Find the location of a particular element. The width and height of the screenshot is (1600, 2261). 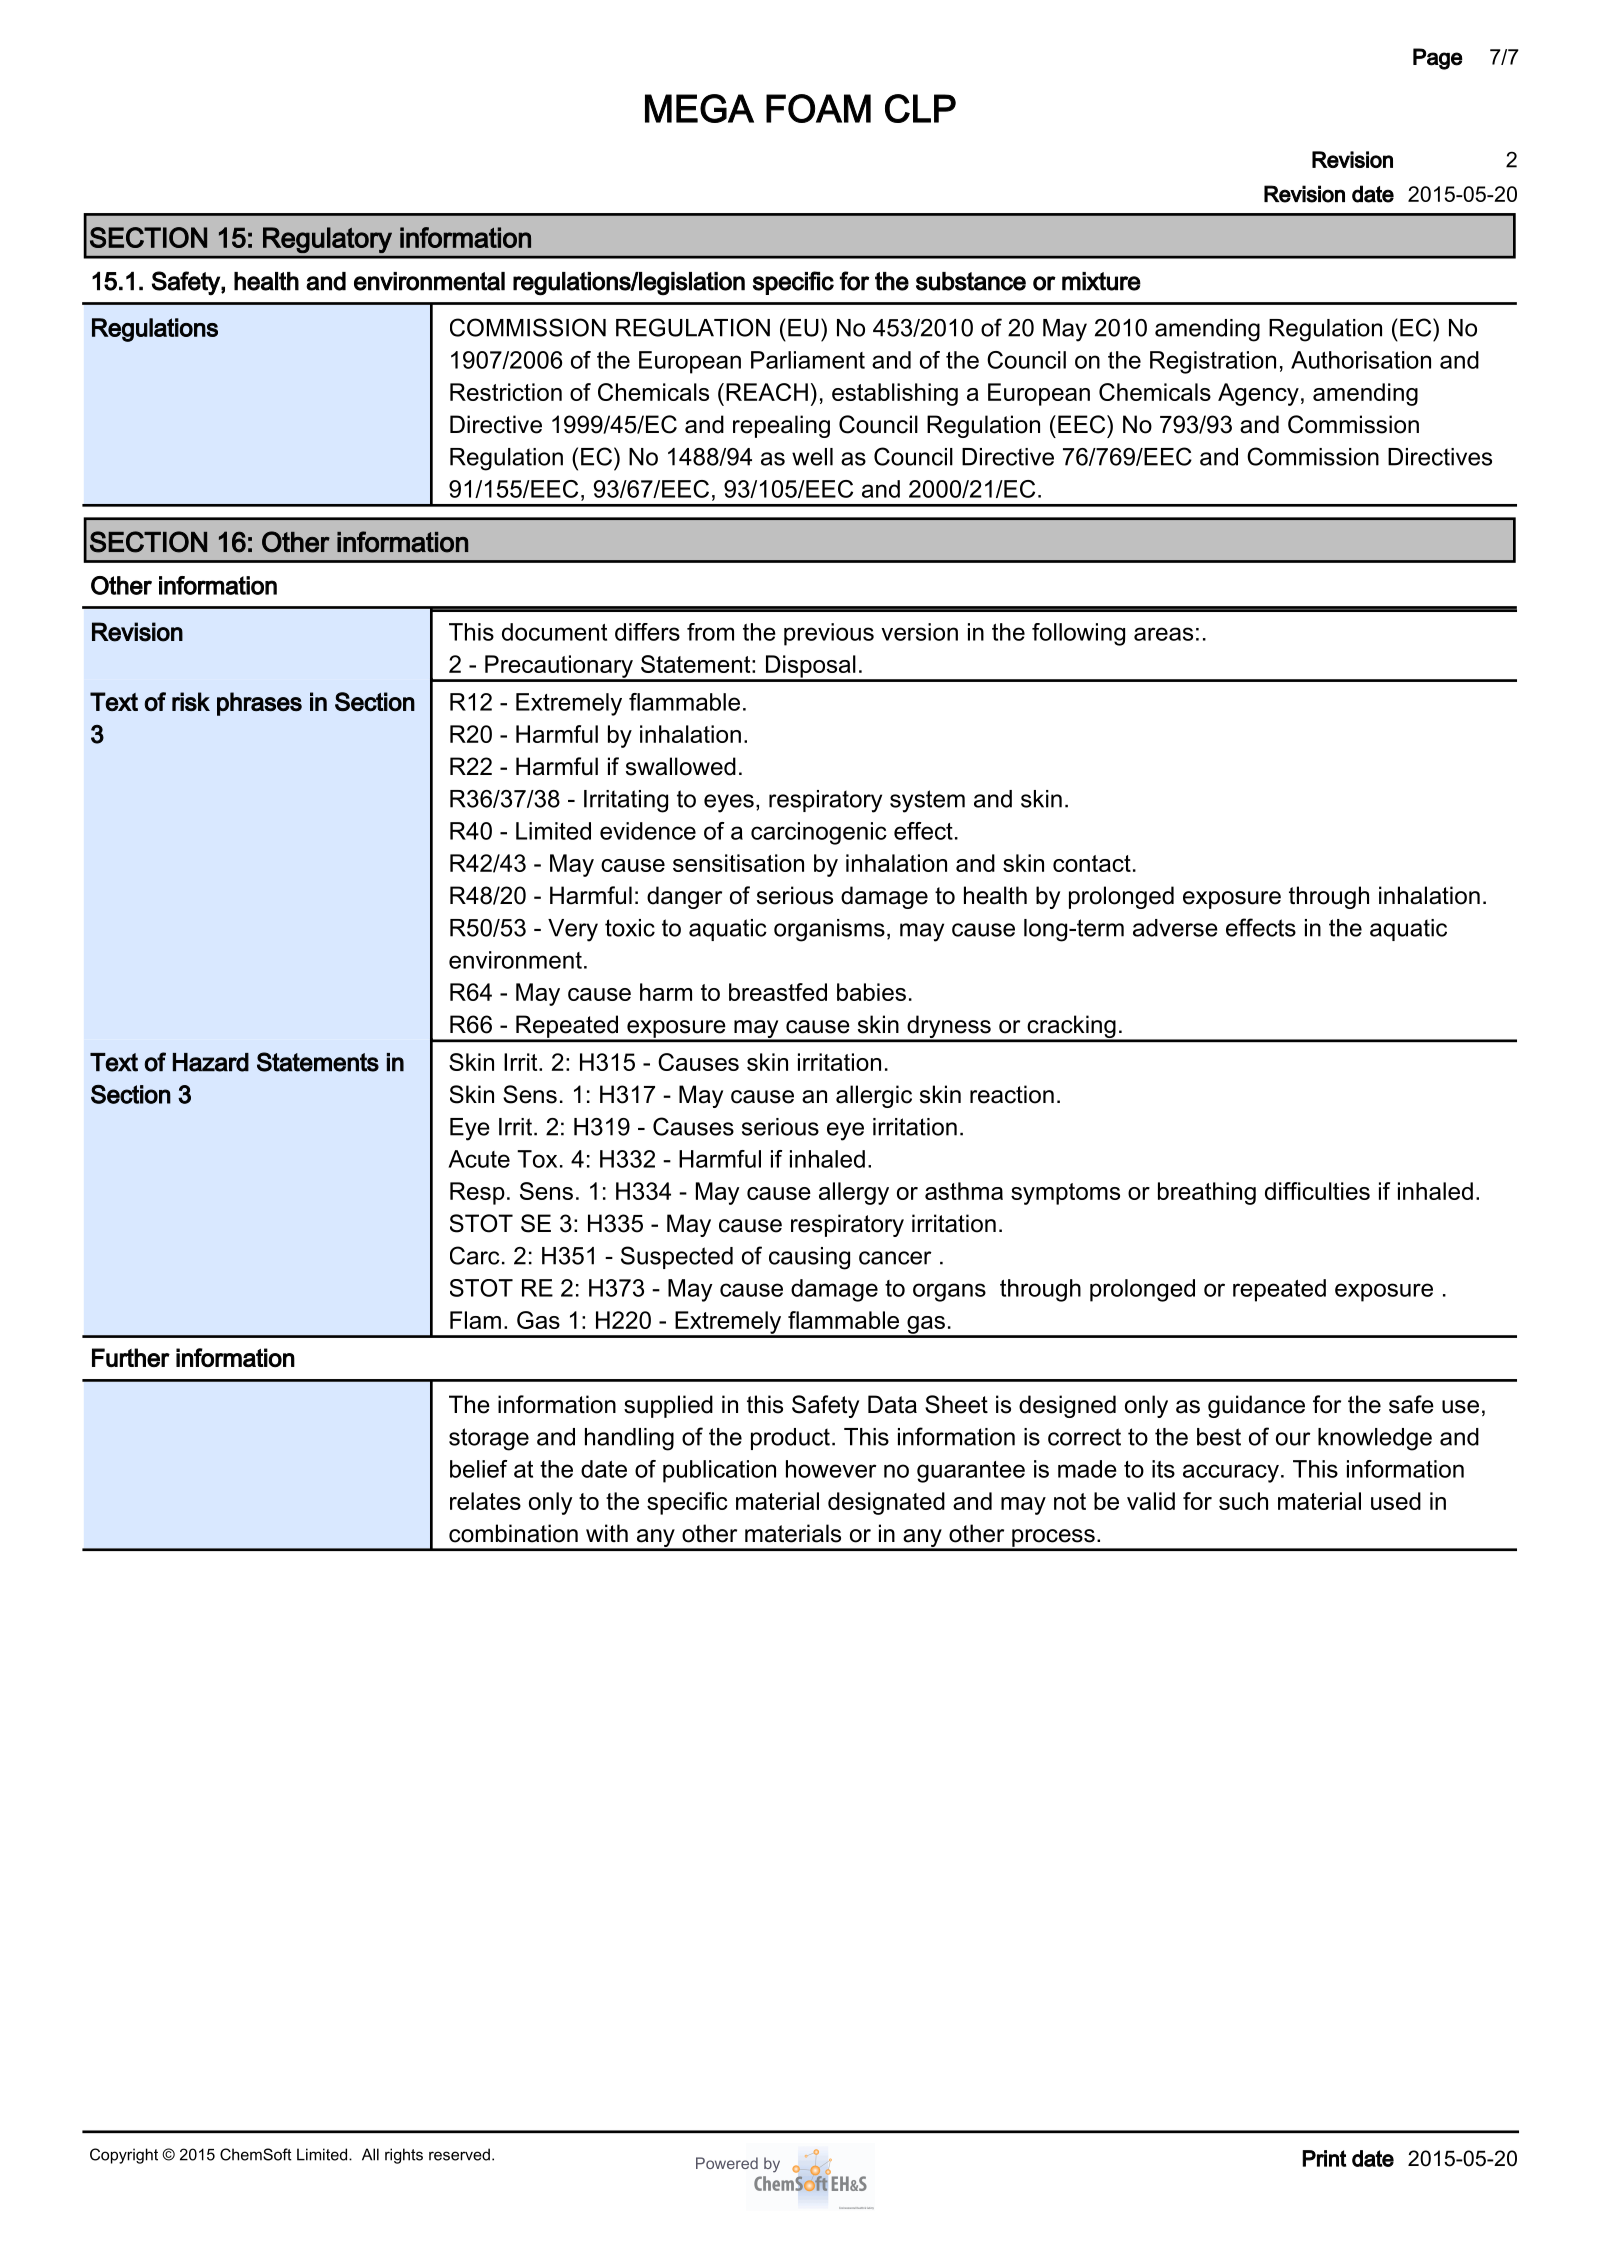

FOAM is located at coordinates (818, 108).
